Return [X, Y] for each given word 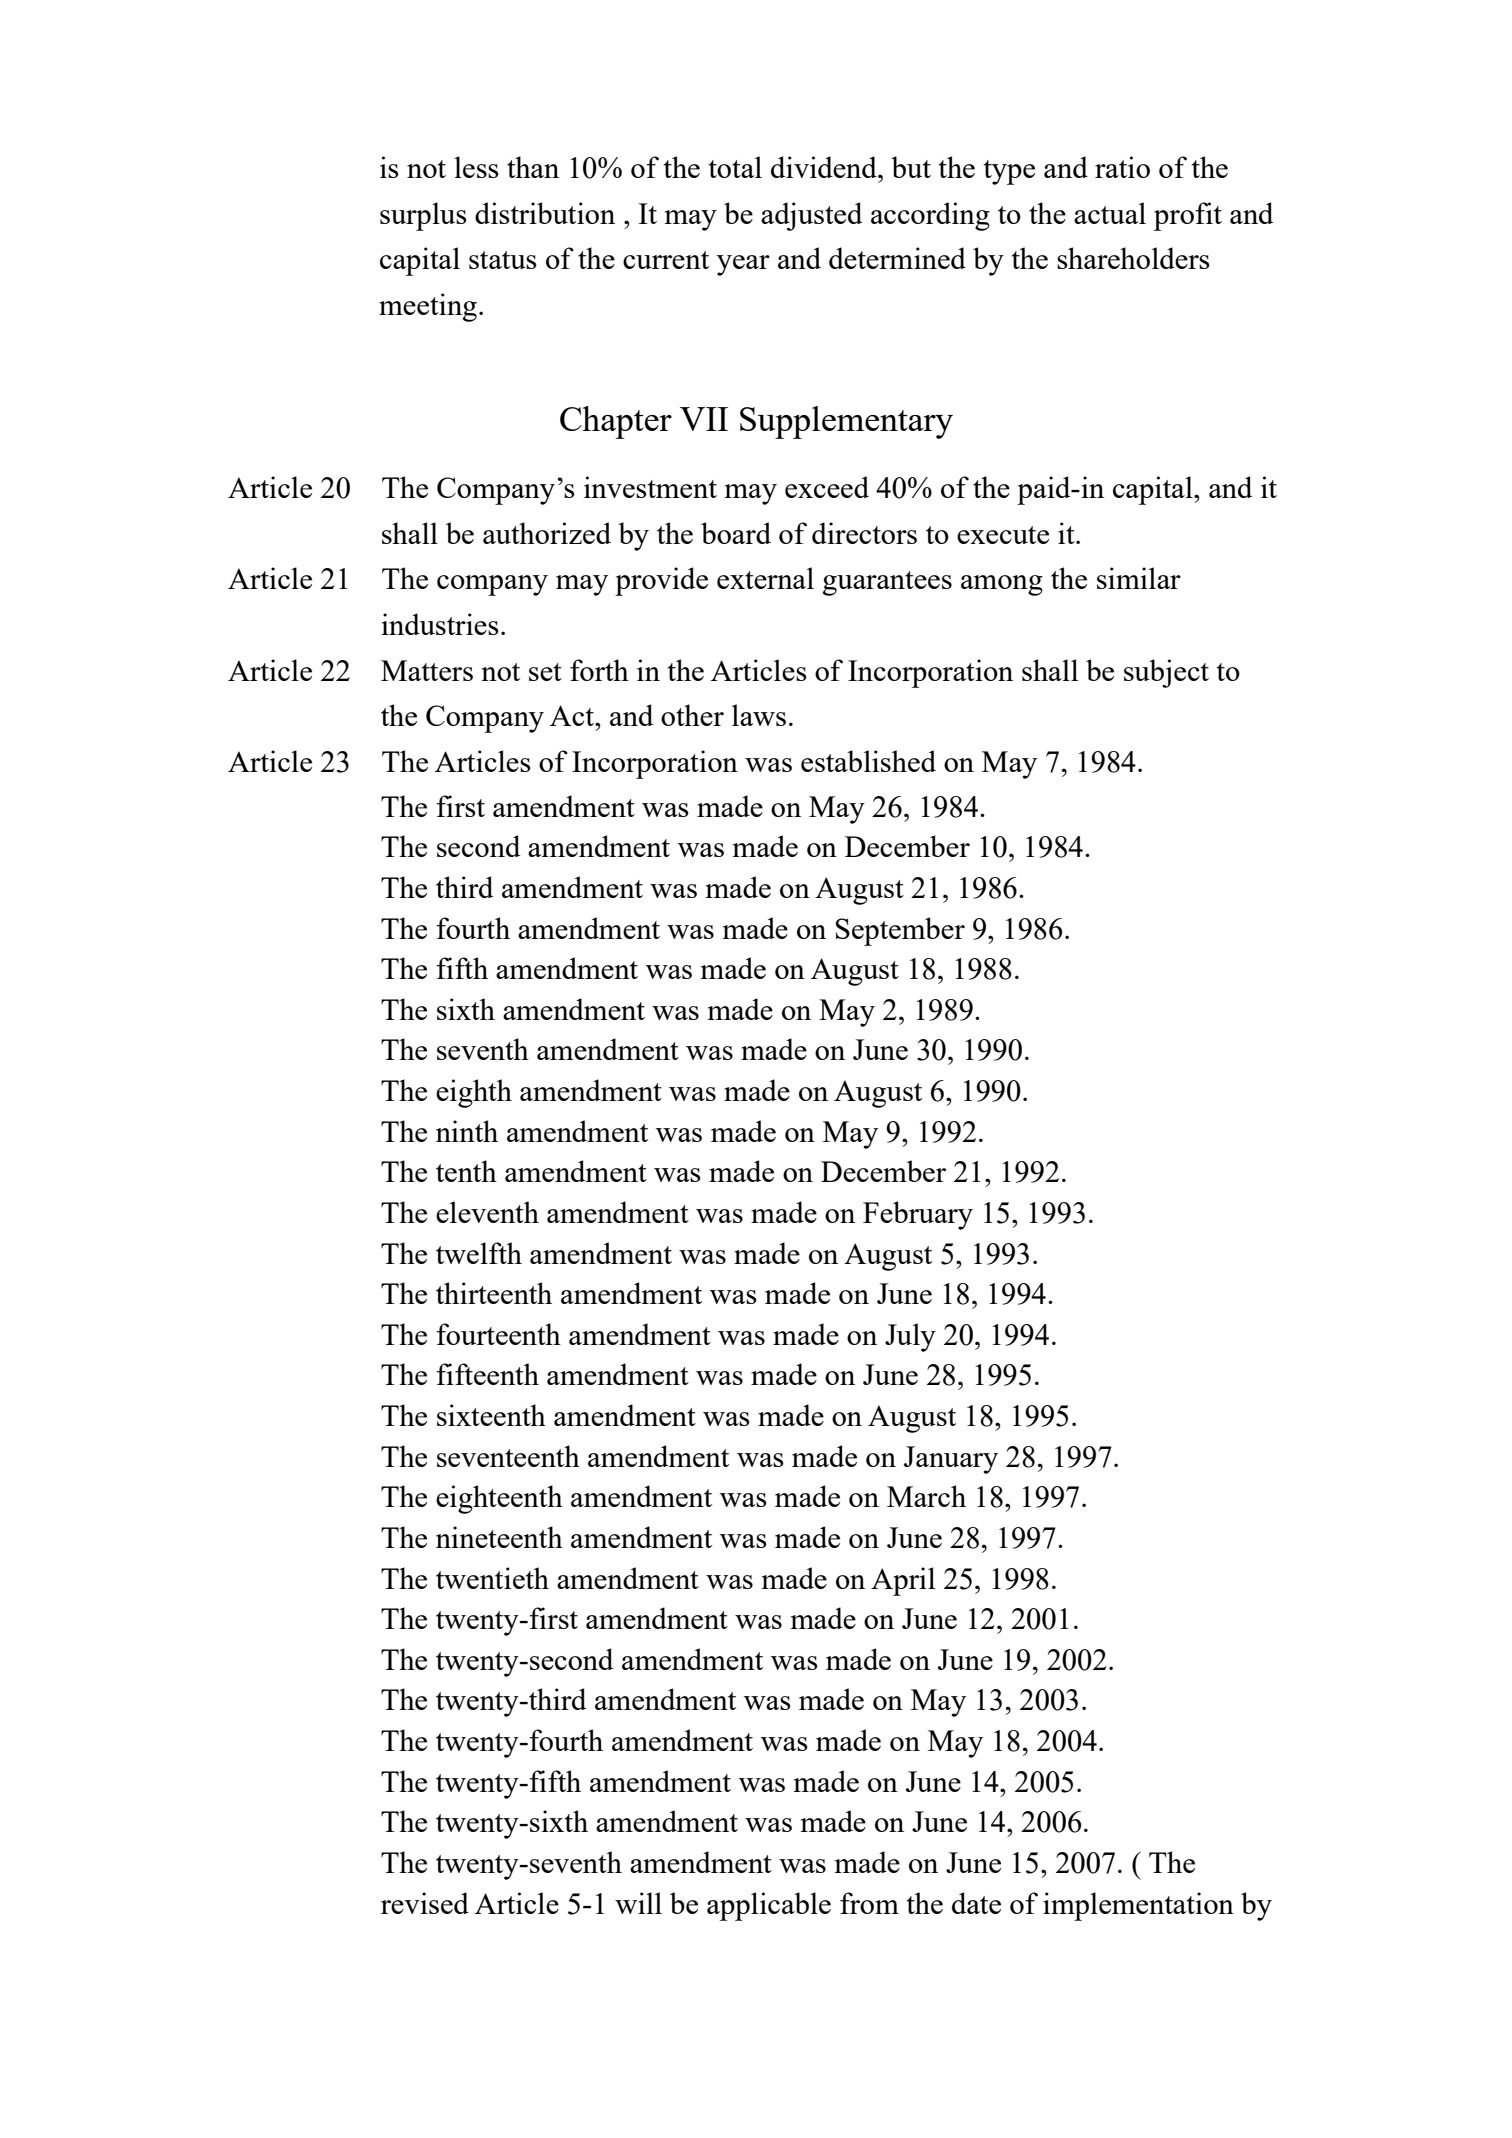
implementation [1138, 1906]
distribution [545, 213]
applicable [769, 1906]
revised [425, 1903]
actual [1110, 213]
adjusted [811, 216]
